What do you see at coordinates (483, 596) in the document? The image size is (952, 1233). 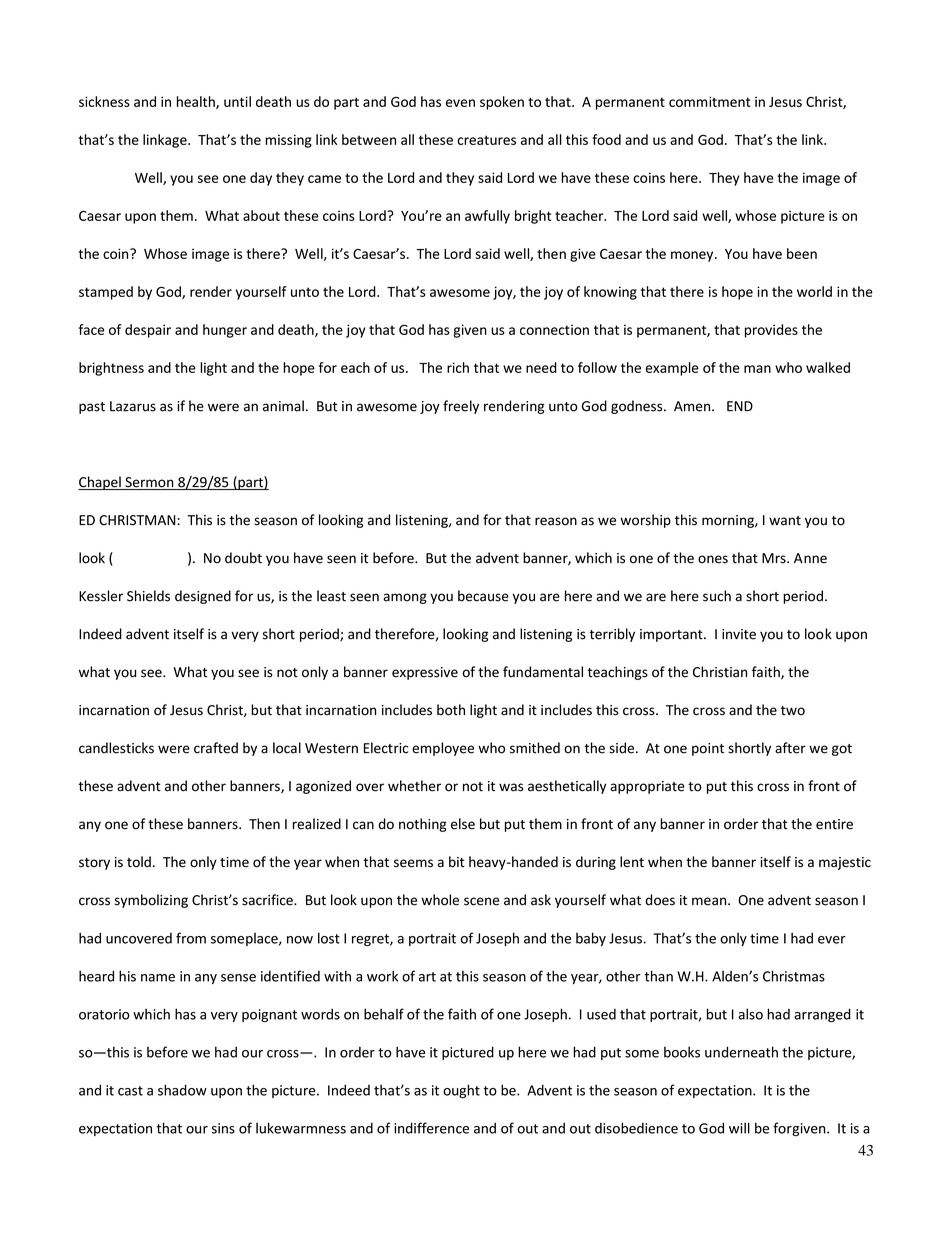 I see `because` at bounding box center [483, 596].
